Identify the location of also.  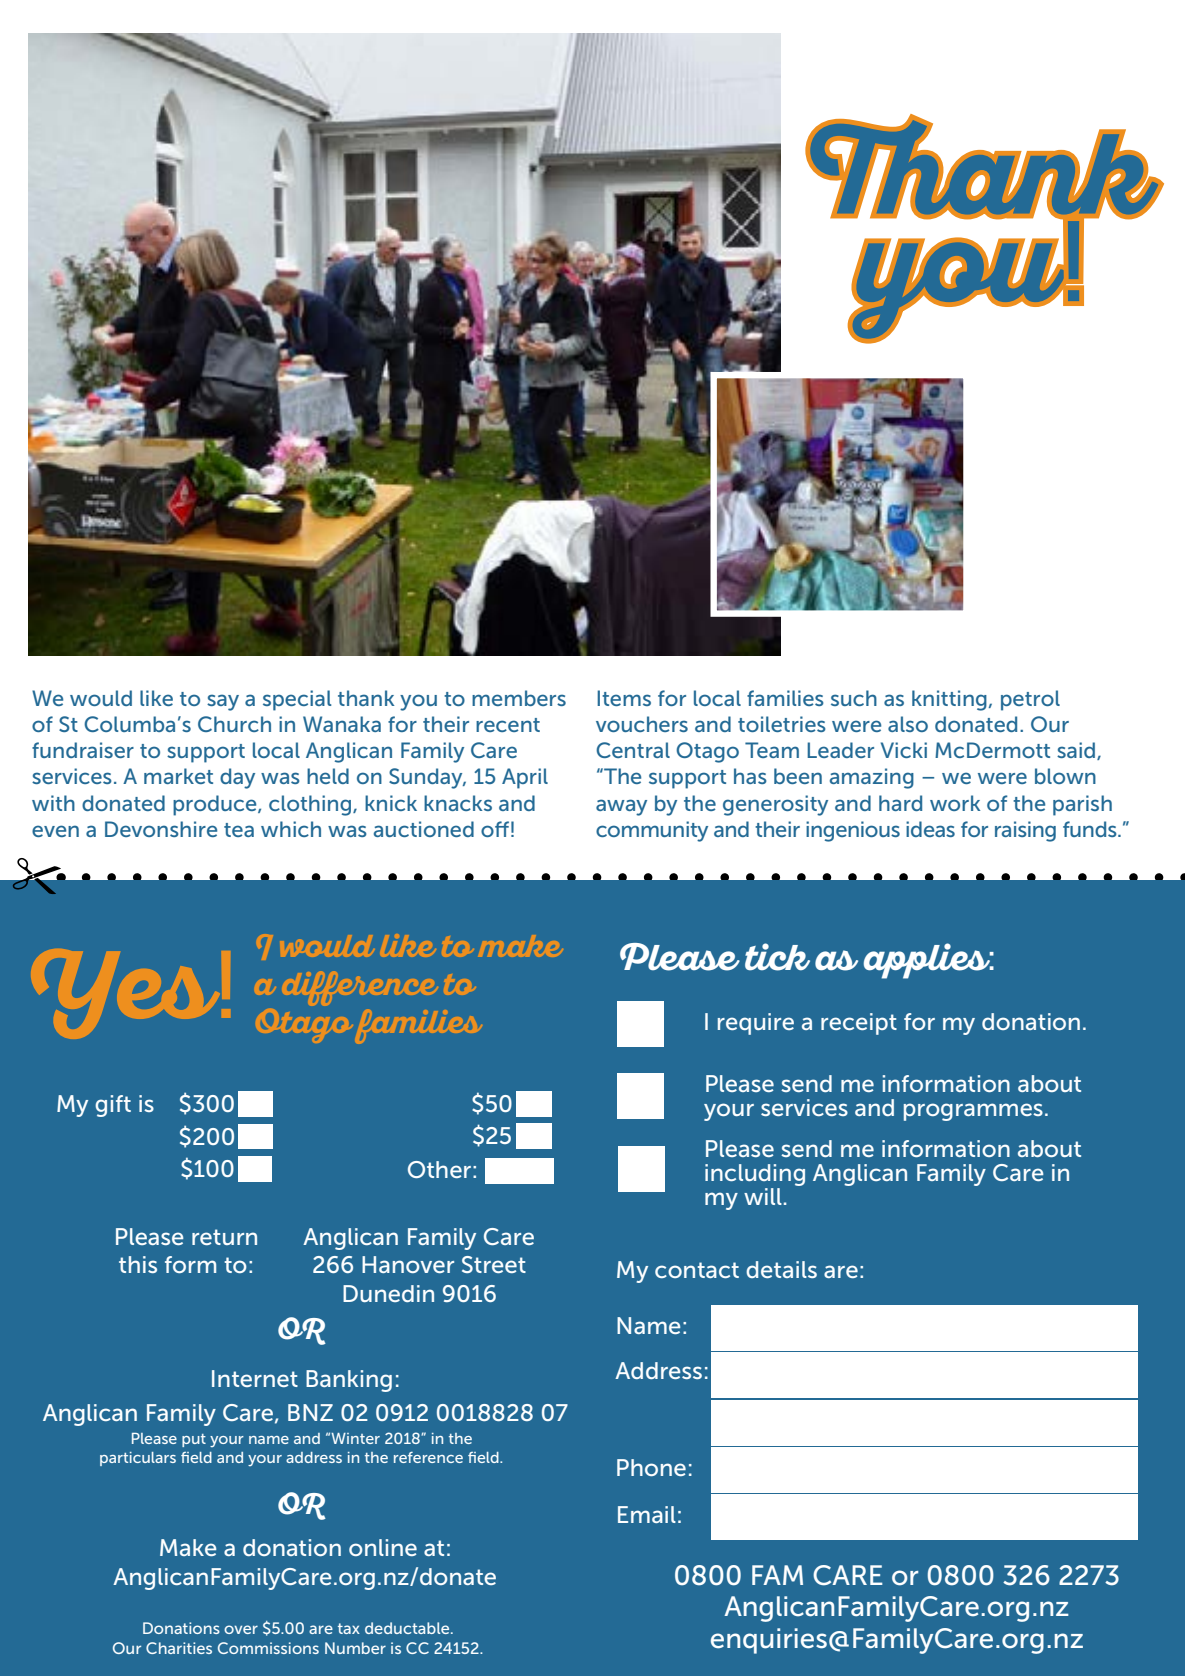
(908, 724).
